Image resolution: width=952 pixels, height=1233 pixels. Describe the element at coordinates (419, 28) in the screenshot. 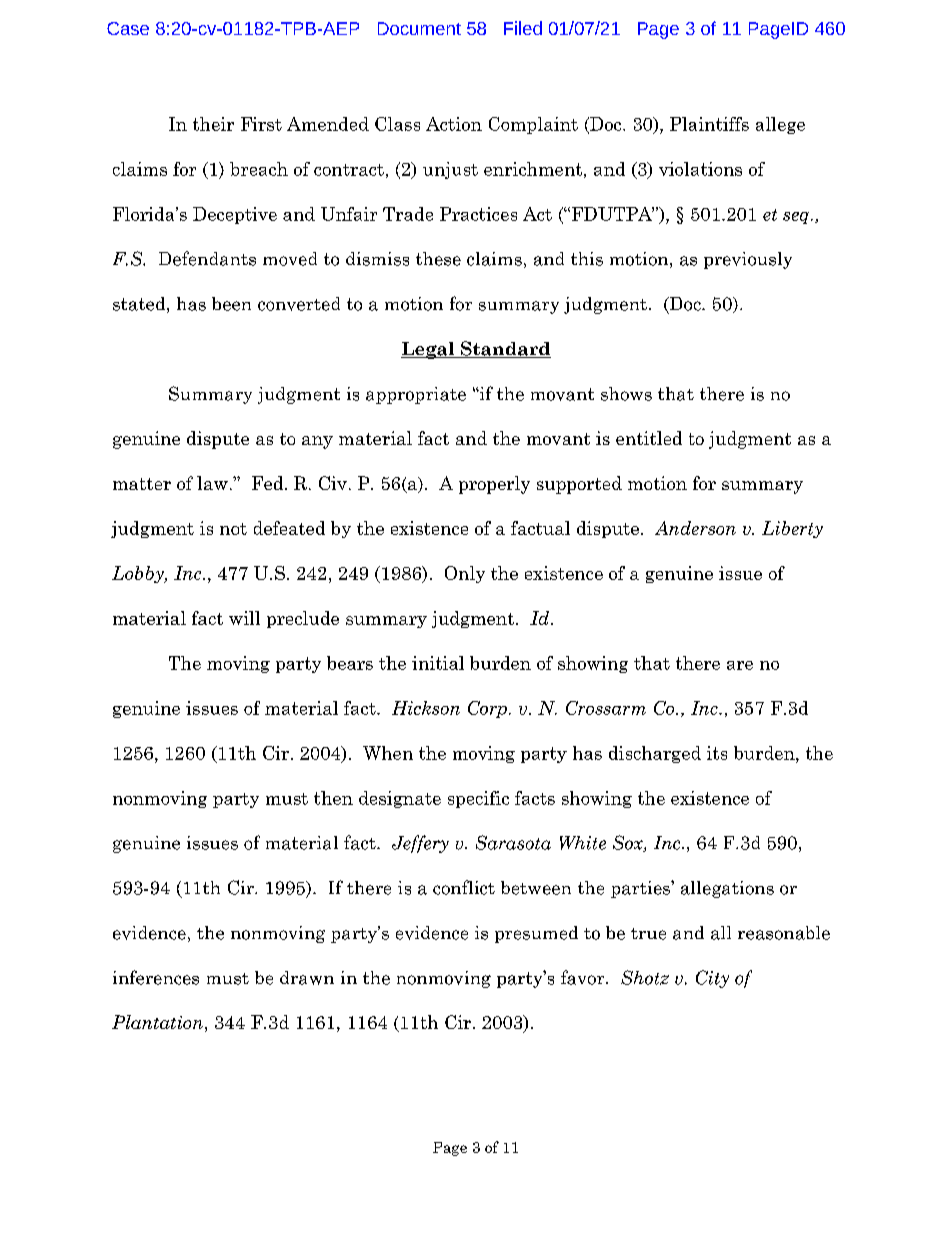

I see `Document` at that location.
